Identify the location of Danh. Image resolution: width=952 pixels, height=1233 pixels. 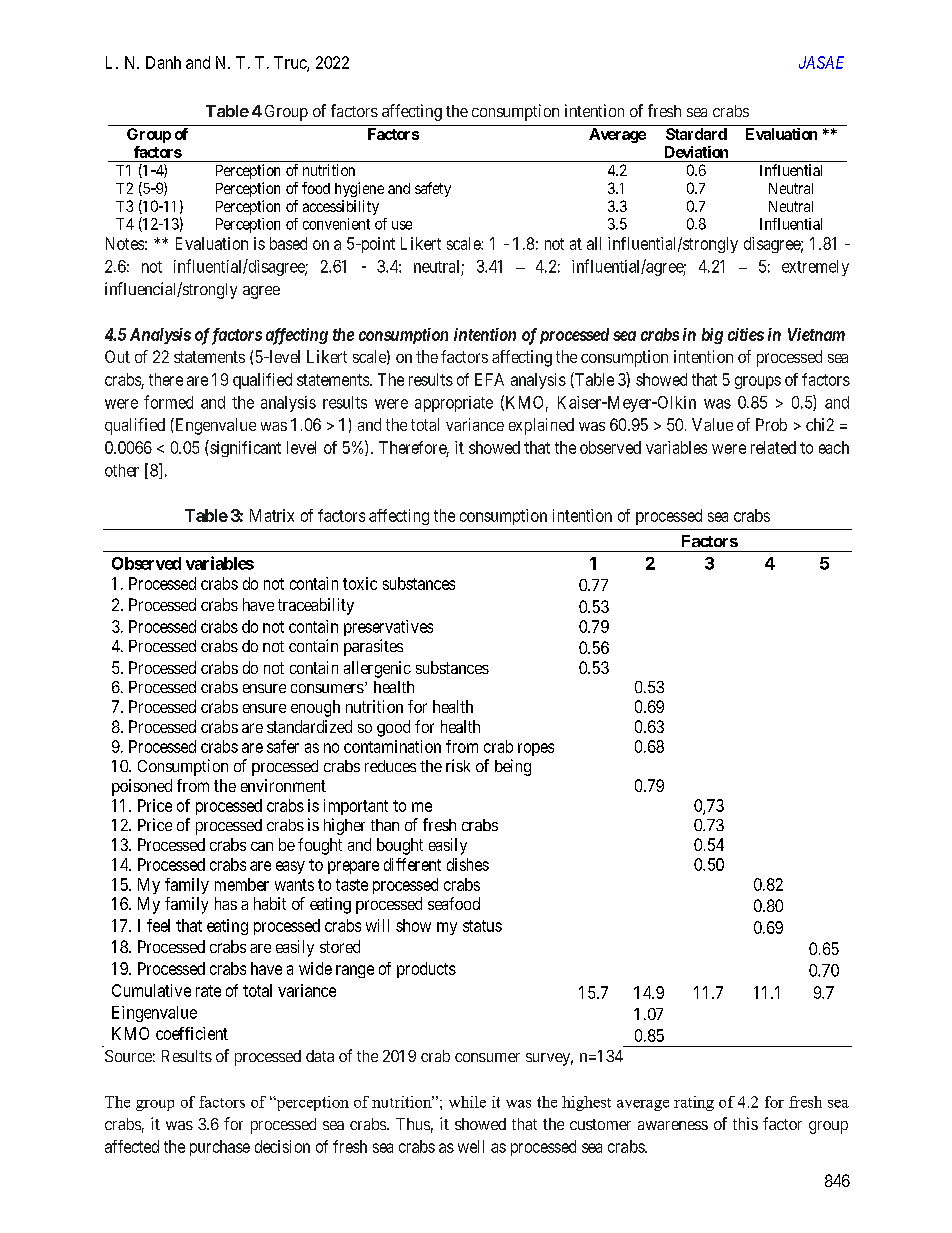
(163, 62).
